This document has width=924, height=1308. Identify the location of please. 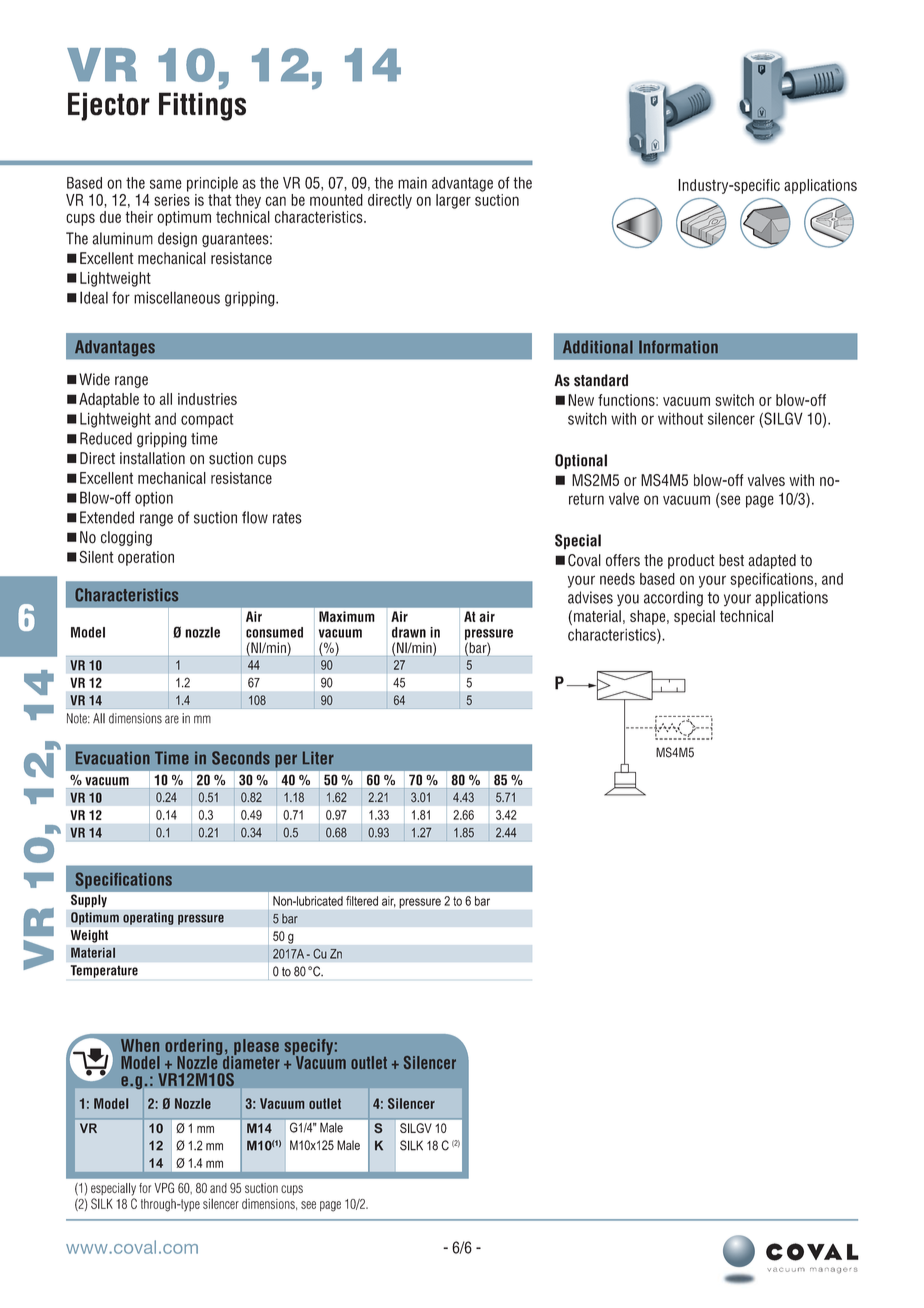
(255, 1048).
